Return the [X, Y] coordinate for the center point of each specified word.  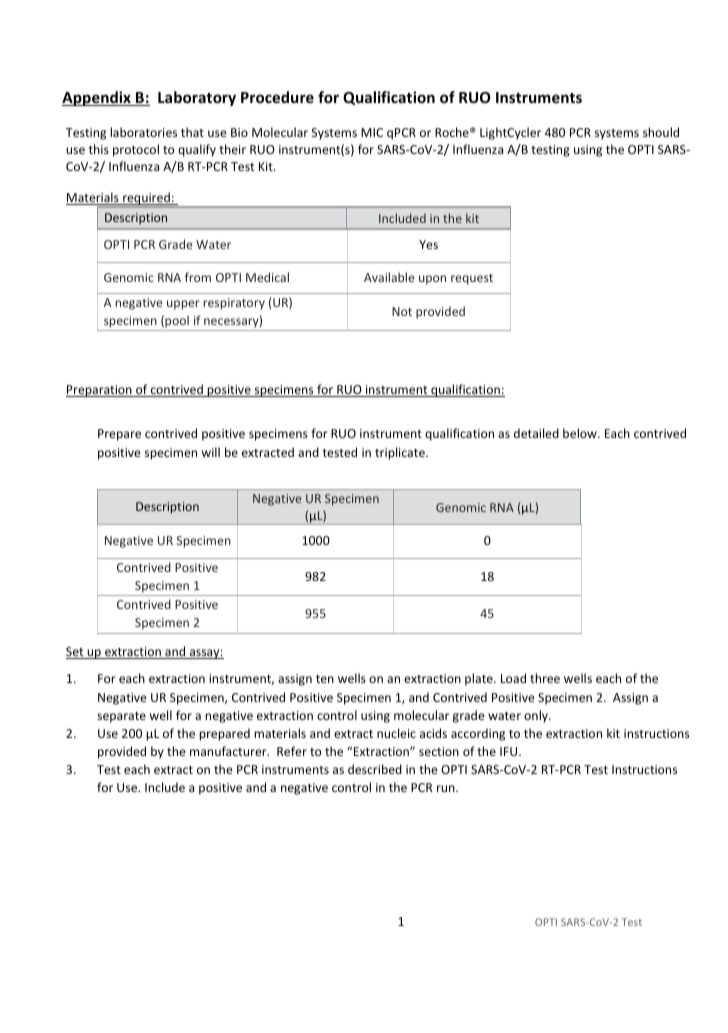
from [198, 277]
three [545, 678]
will [211, 452]
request [472, 279]
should [661, 132]
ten [325, 679]
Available [389, 277]
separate [121, 717]
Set [76, 653]
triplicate [401, 453]
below [581, 433]
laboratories [143, 132]
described [375, 769]
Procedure [277, 97]
